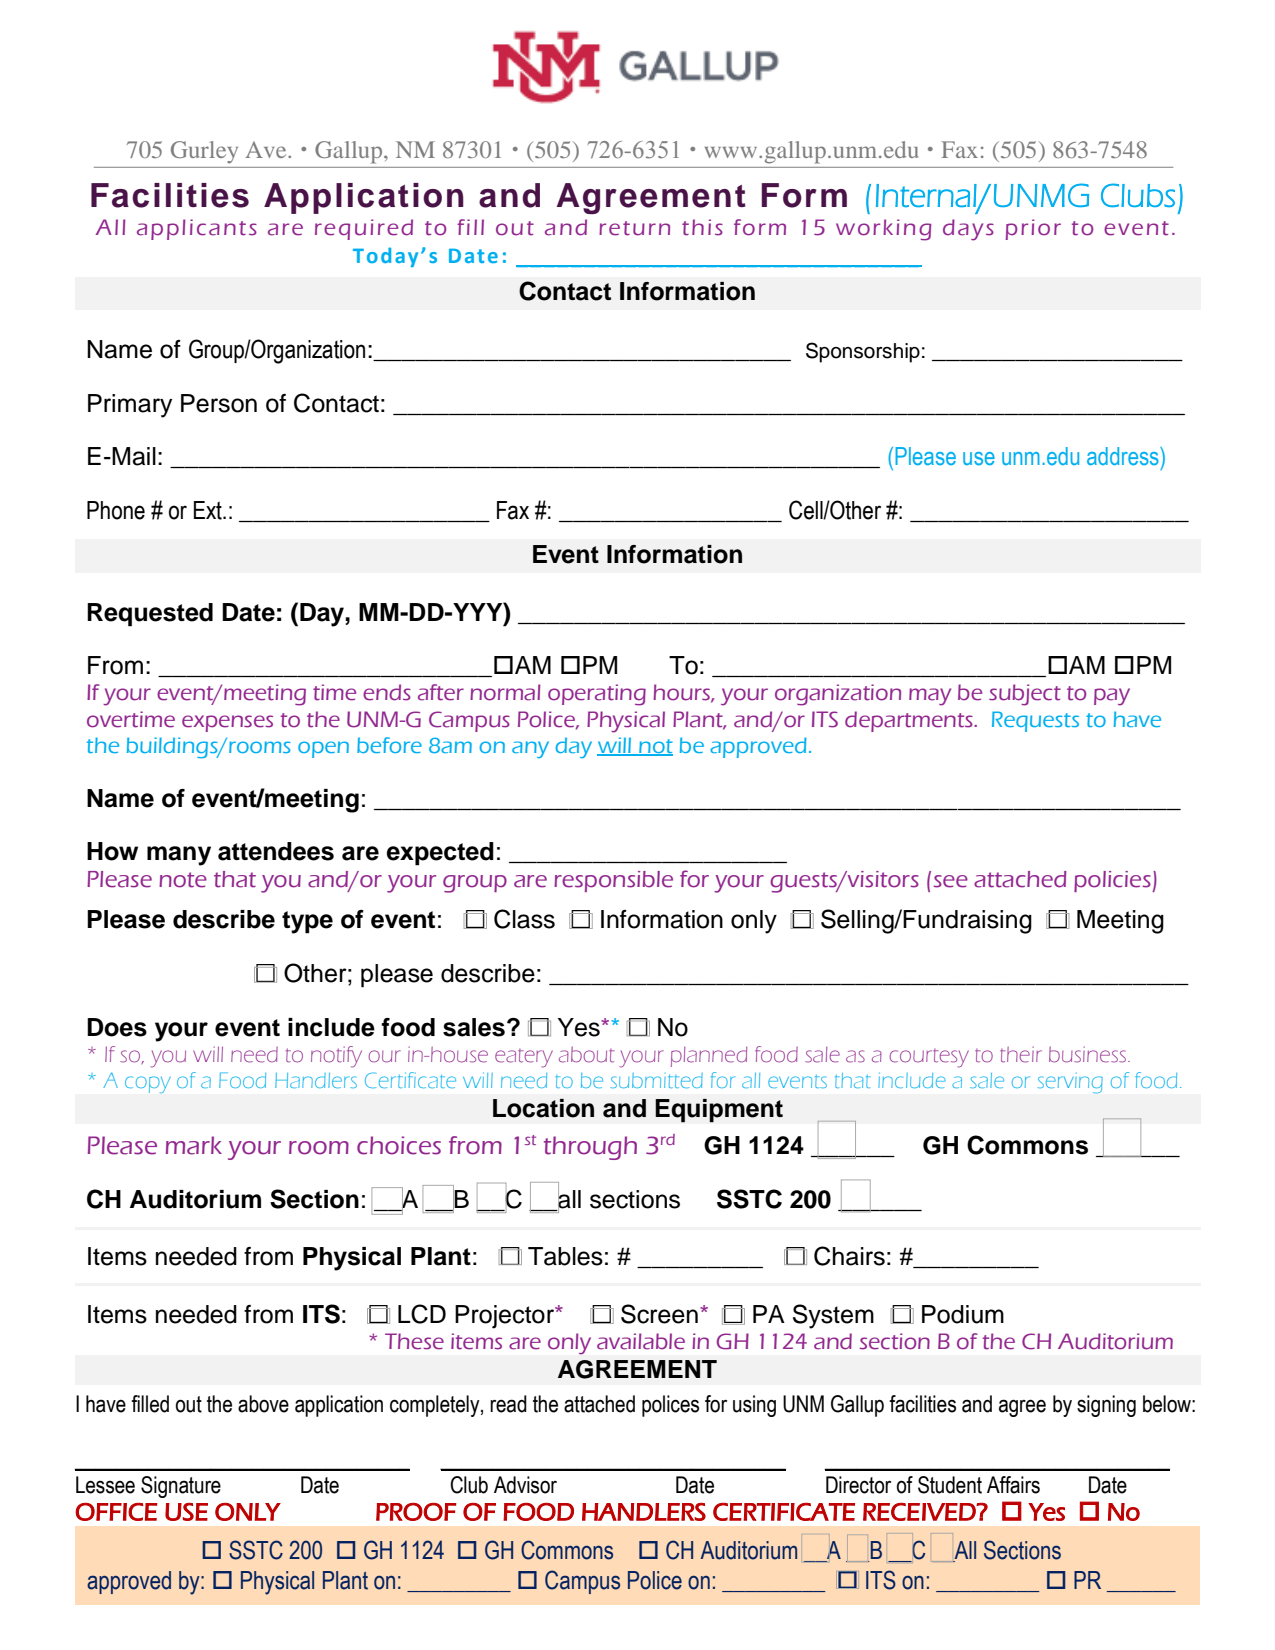 Image resolution: width=1275 pixels, height=1650 pixels. I want to click on return, so click(634, 228).
